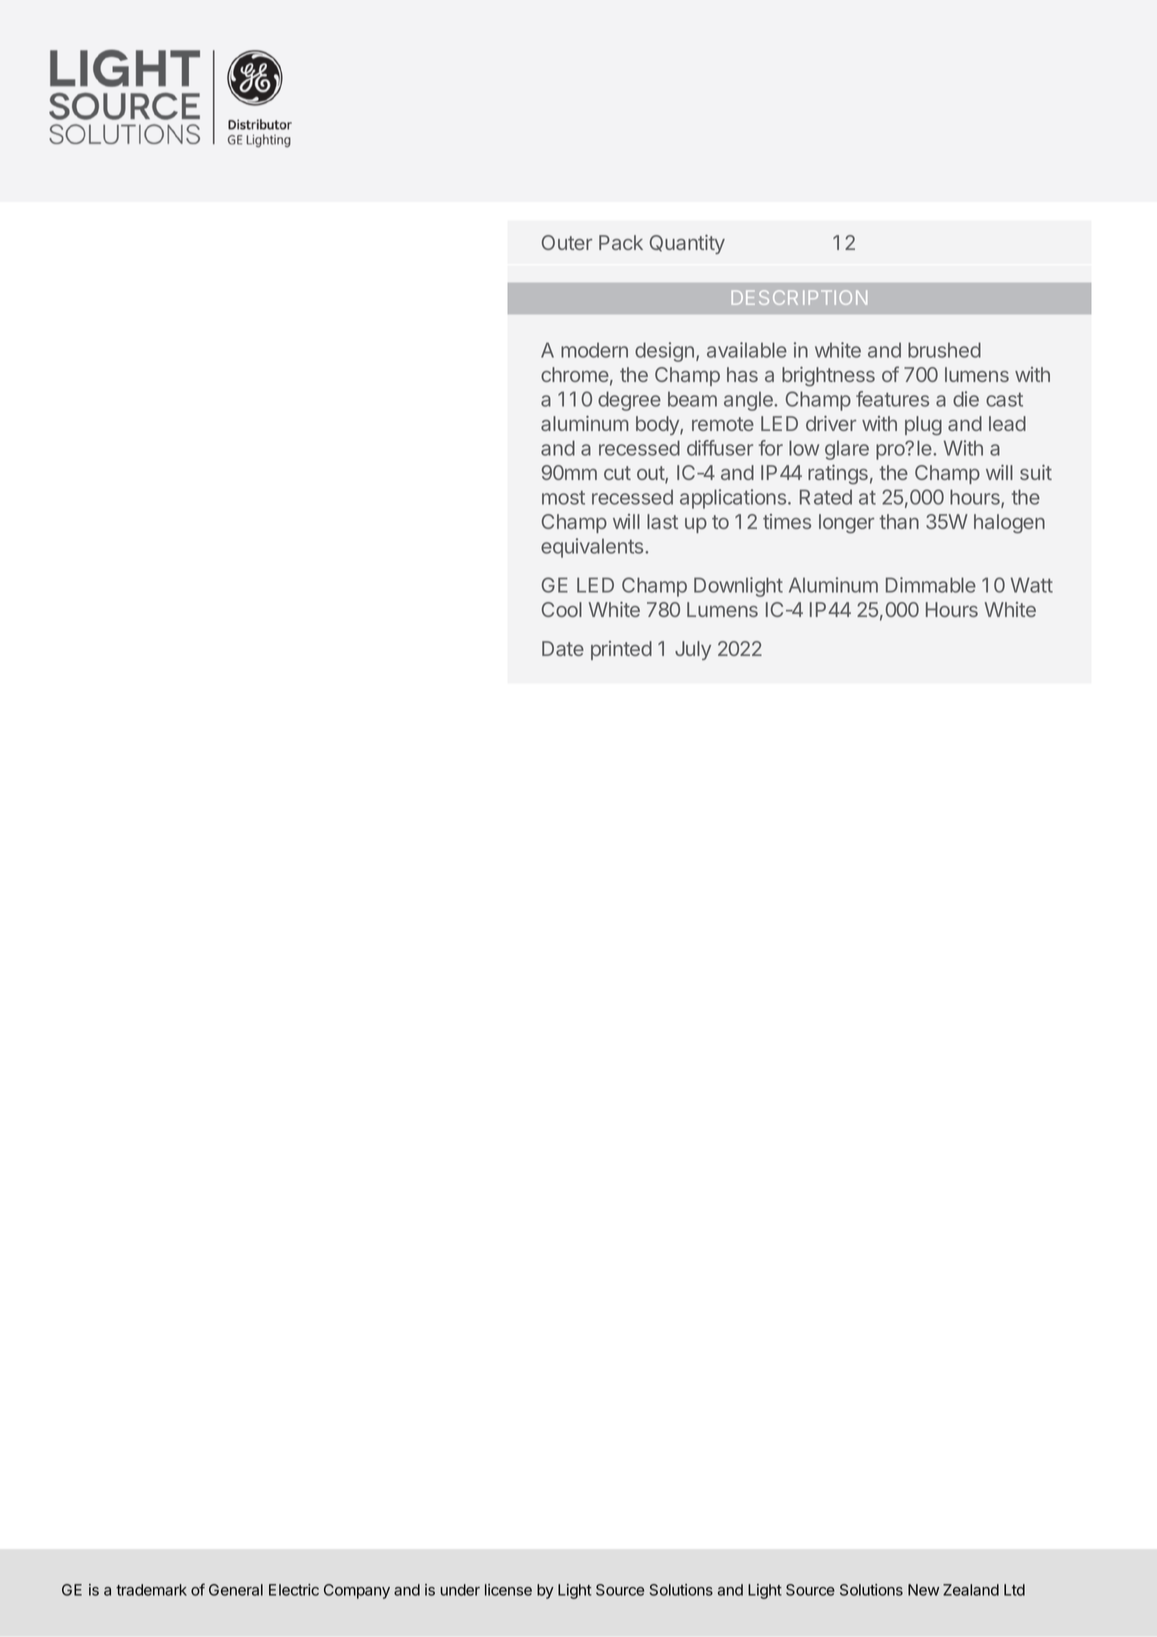  What do you see at coordinates (236, 1590) in the screenshot?
I see `General` at bounding box center [236, 1590].
